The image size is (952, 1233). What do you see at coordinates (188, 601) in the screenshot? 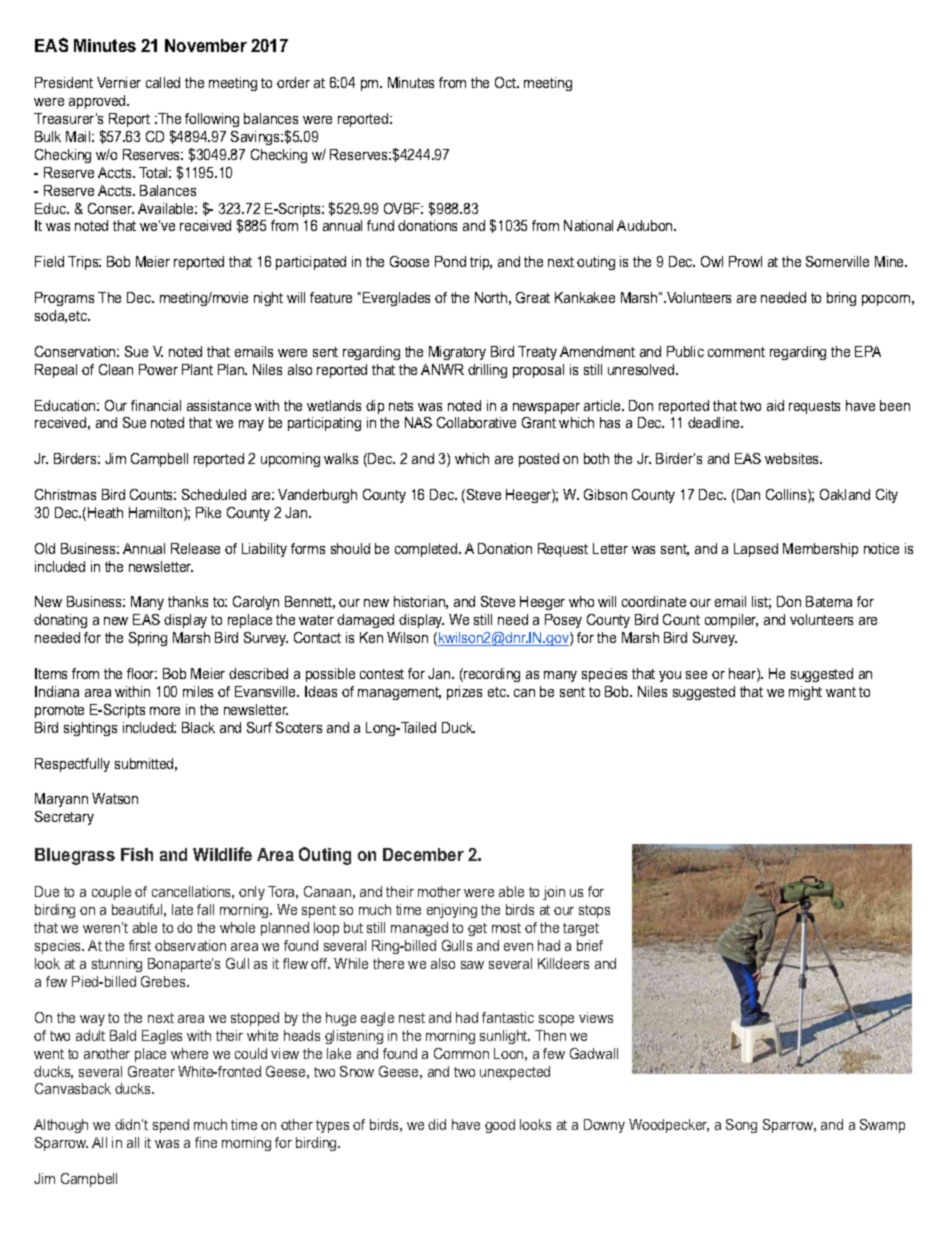
I see `thanks` at bounding box center [188, 601].
